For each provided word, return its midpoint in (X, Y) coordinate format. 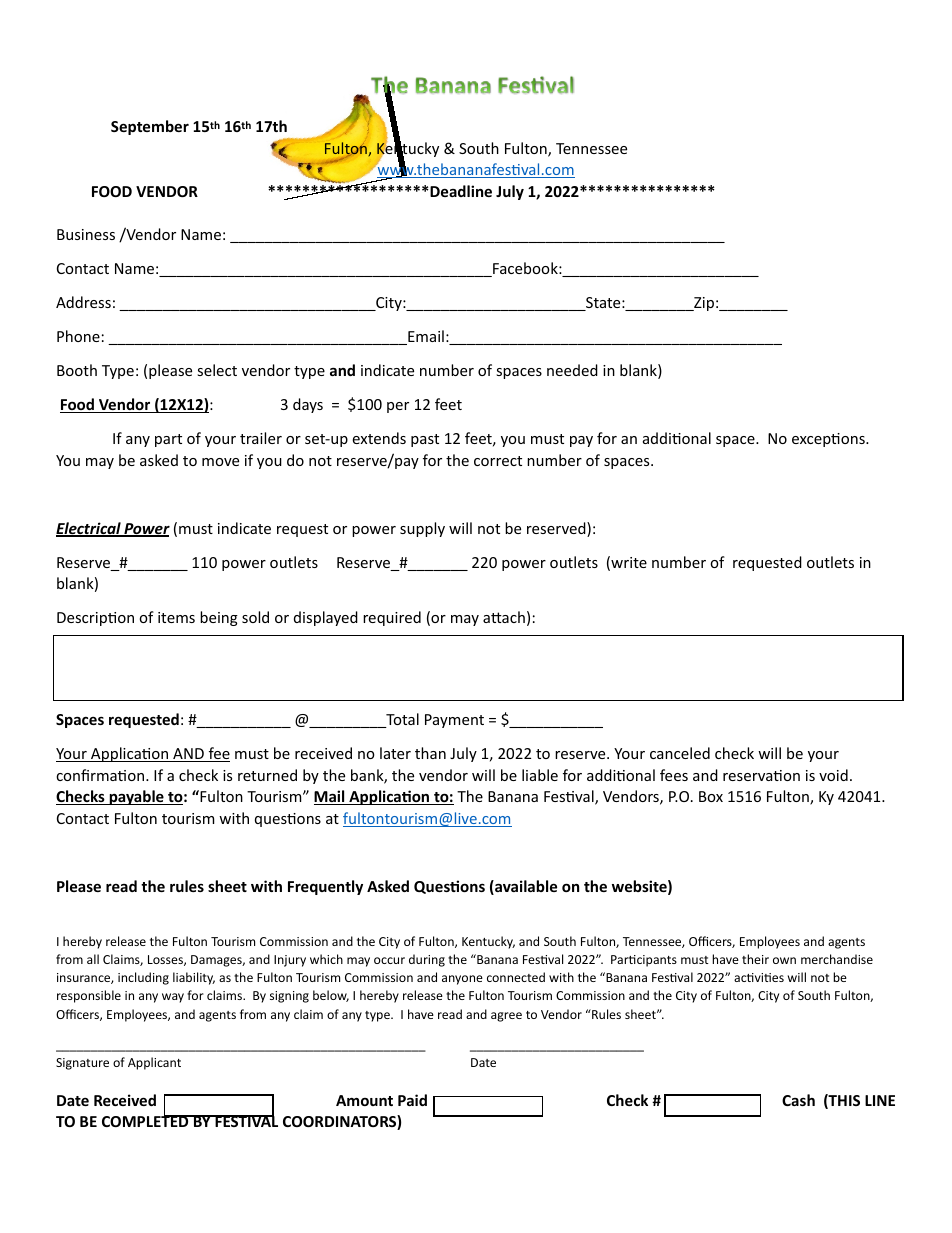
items (176, 617)
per (398, 407)
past (425, 440)
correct (498, 461)
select (217, 370)
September (150, 127)
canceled (680, 753)
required (392, 618)
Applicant (154, 1063)
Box (711, 796)
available (525, 887)
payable (136, 797)
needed (572, 370)
